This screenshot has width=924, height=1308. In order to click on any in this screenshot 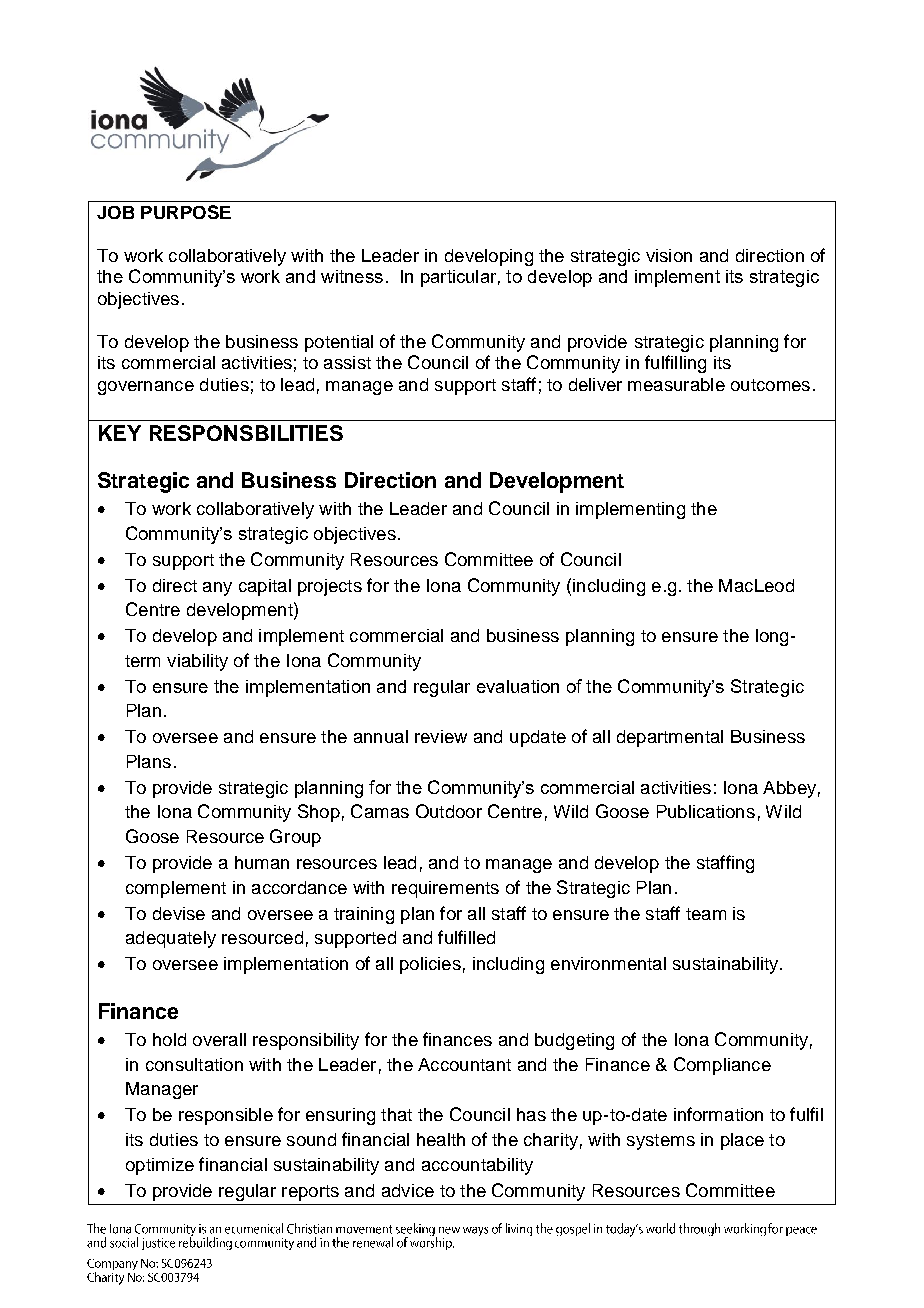, I will do `click(217, 589)`.
